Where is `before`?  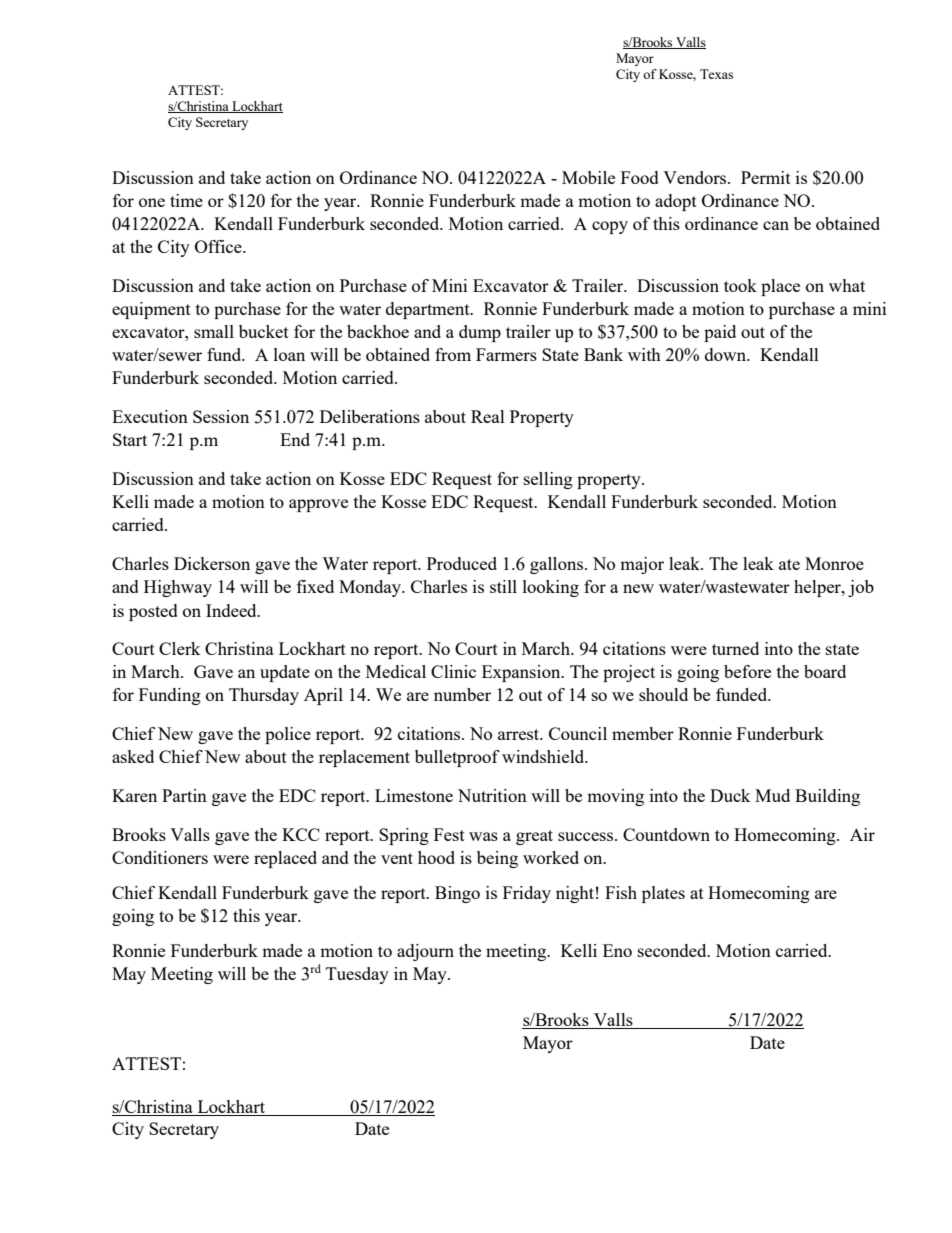 before is located at coordinates (747, 671).
